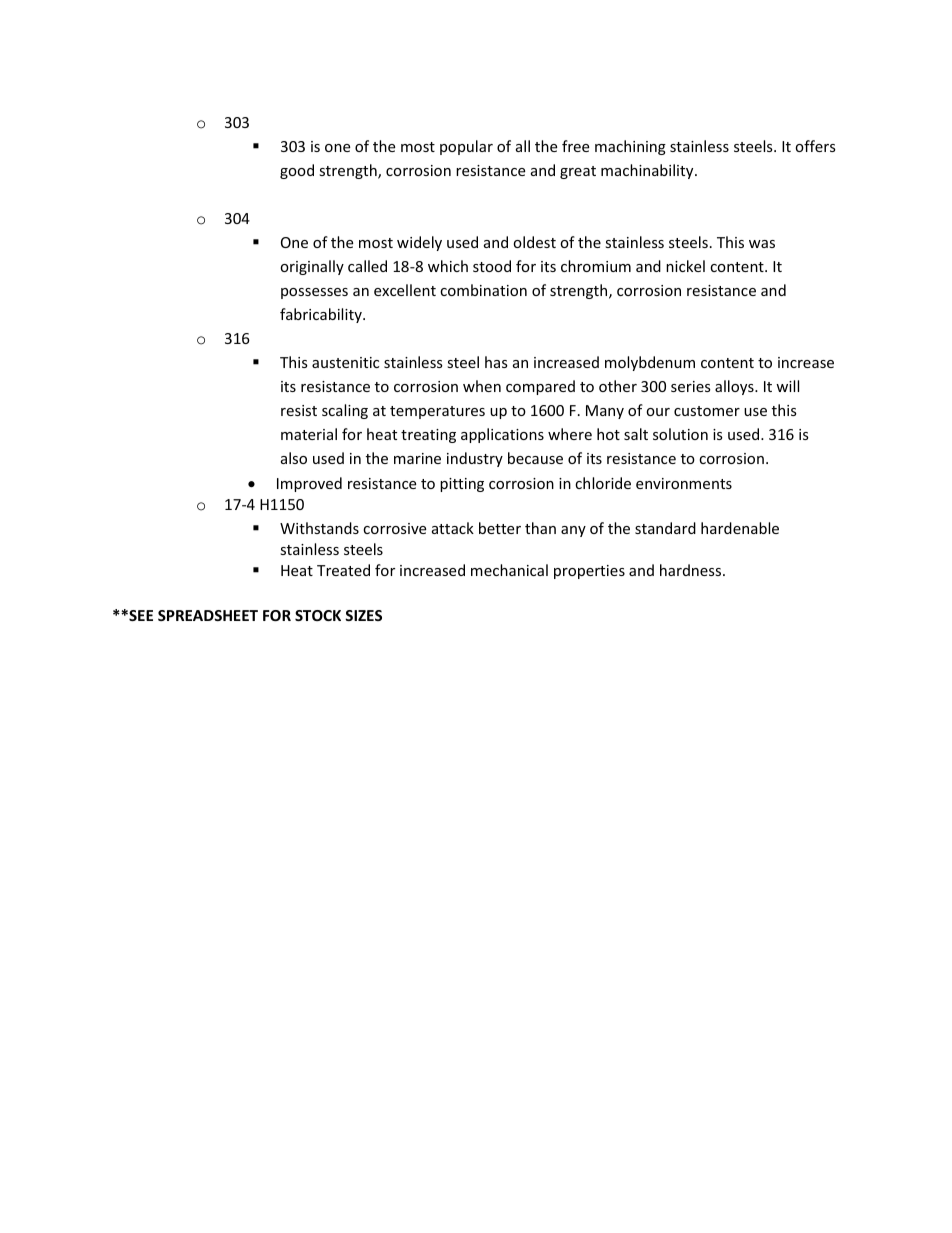  Describe the element at coordinates (466, 147) in the screenshot. I see `popular` at that location.
